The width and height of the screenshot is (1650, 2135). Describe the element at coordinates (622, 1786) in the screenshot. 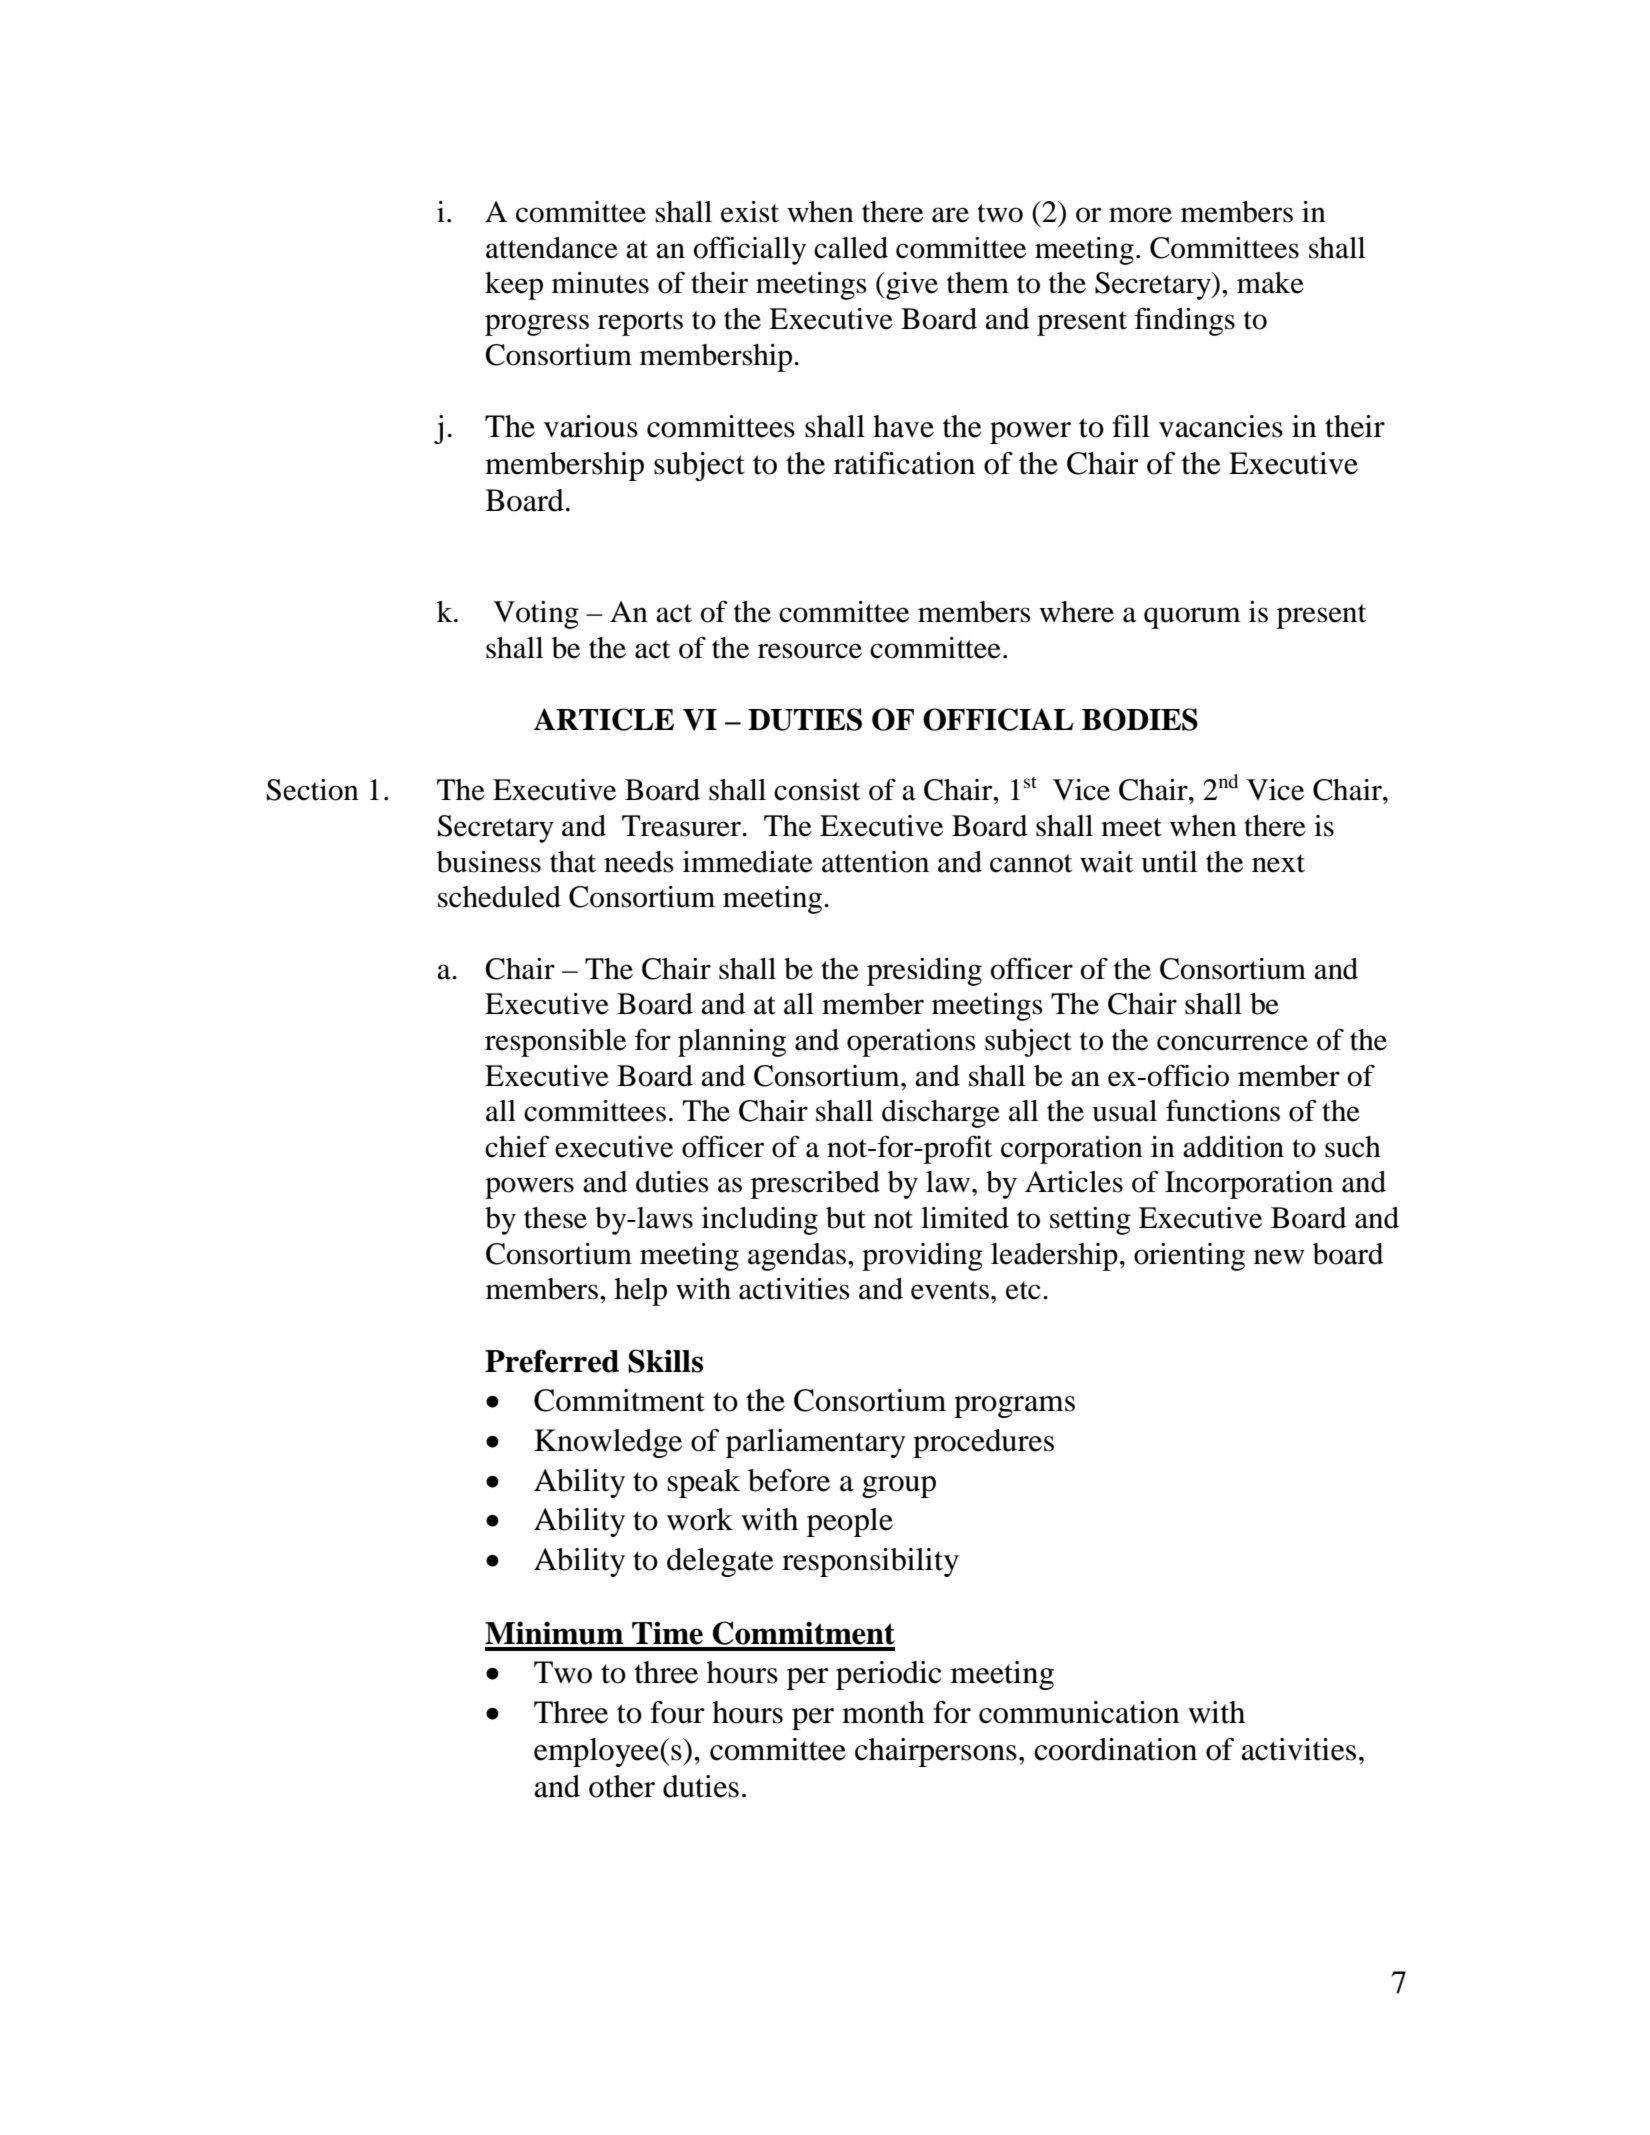

I see `other` at that location.
